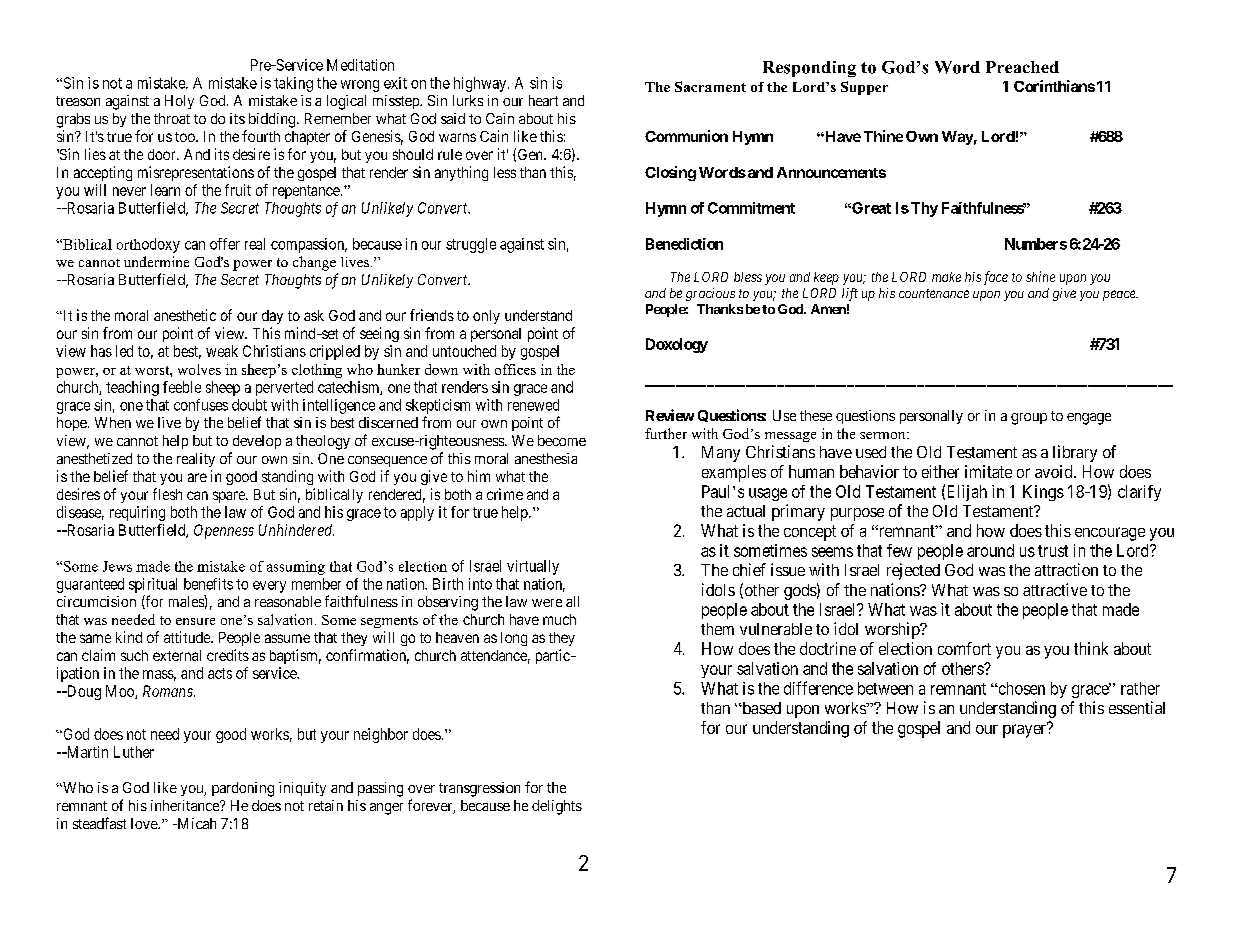  What do you see at coordinates (543, 100) in the screenshot?
I see `heart` at bounding box center [543, 100].
